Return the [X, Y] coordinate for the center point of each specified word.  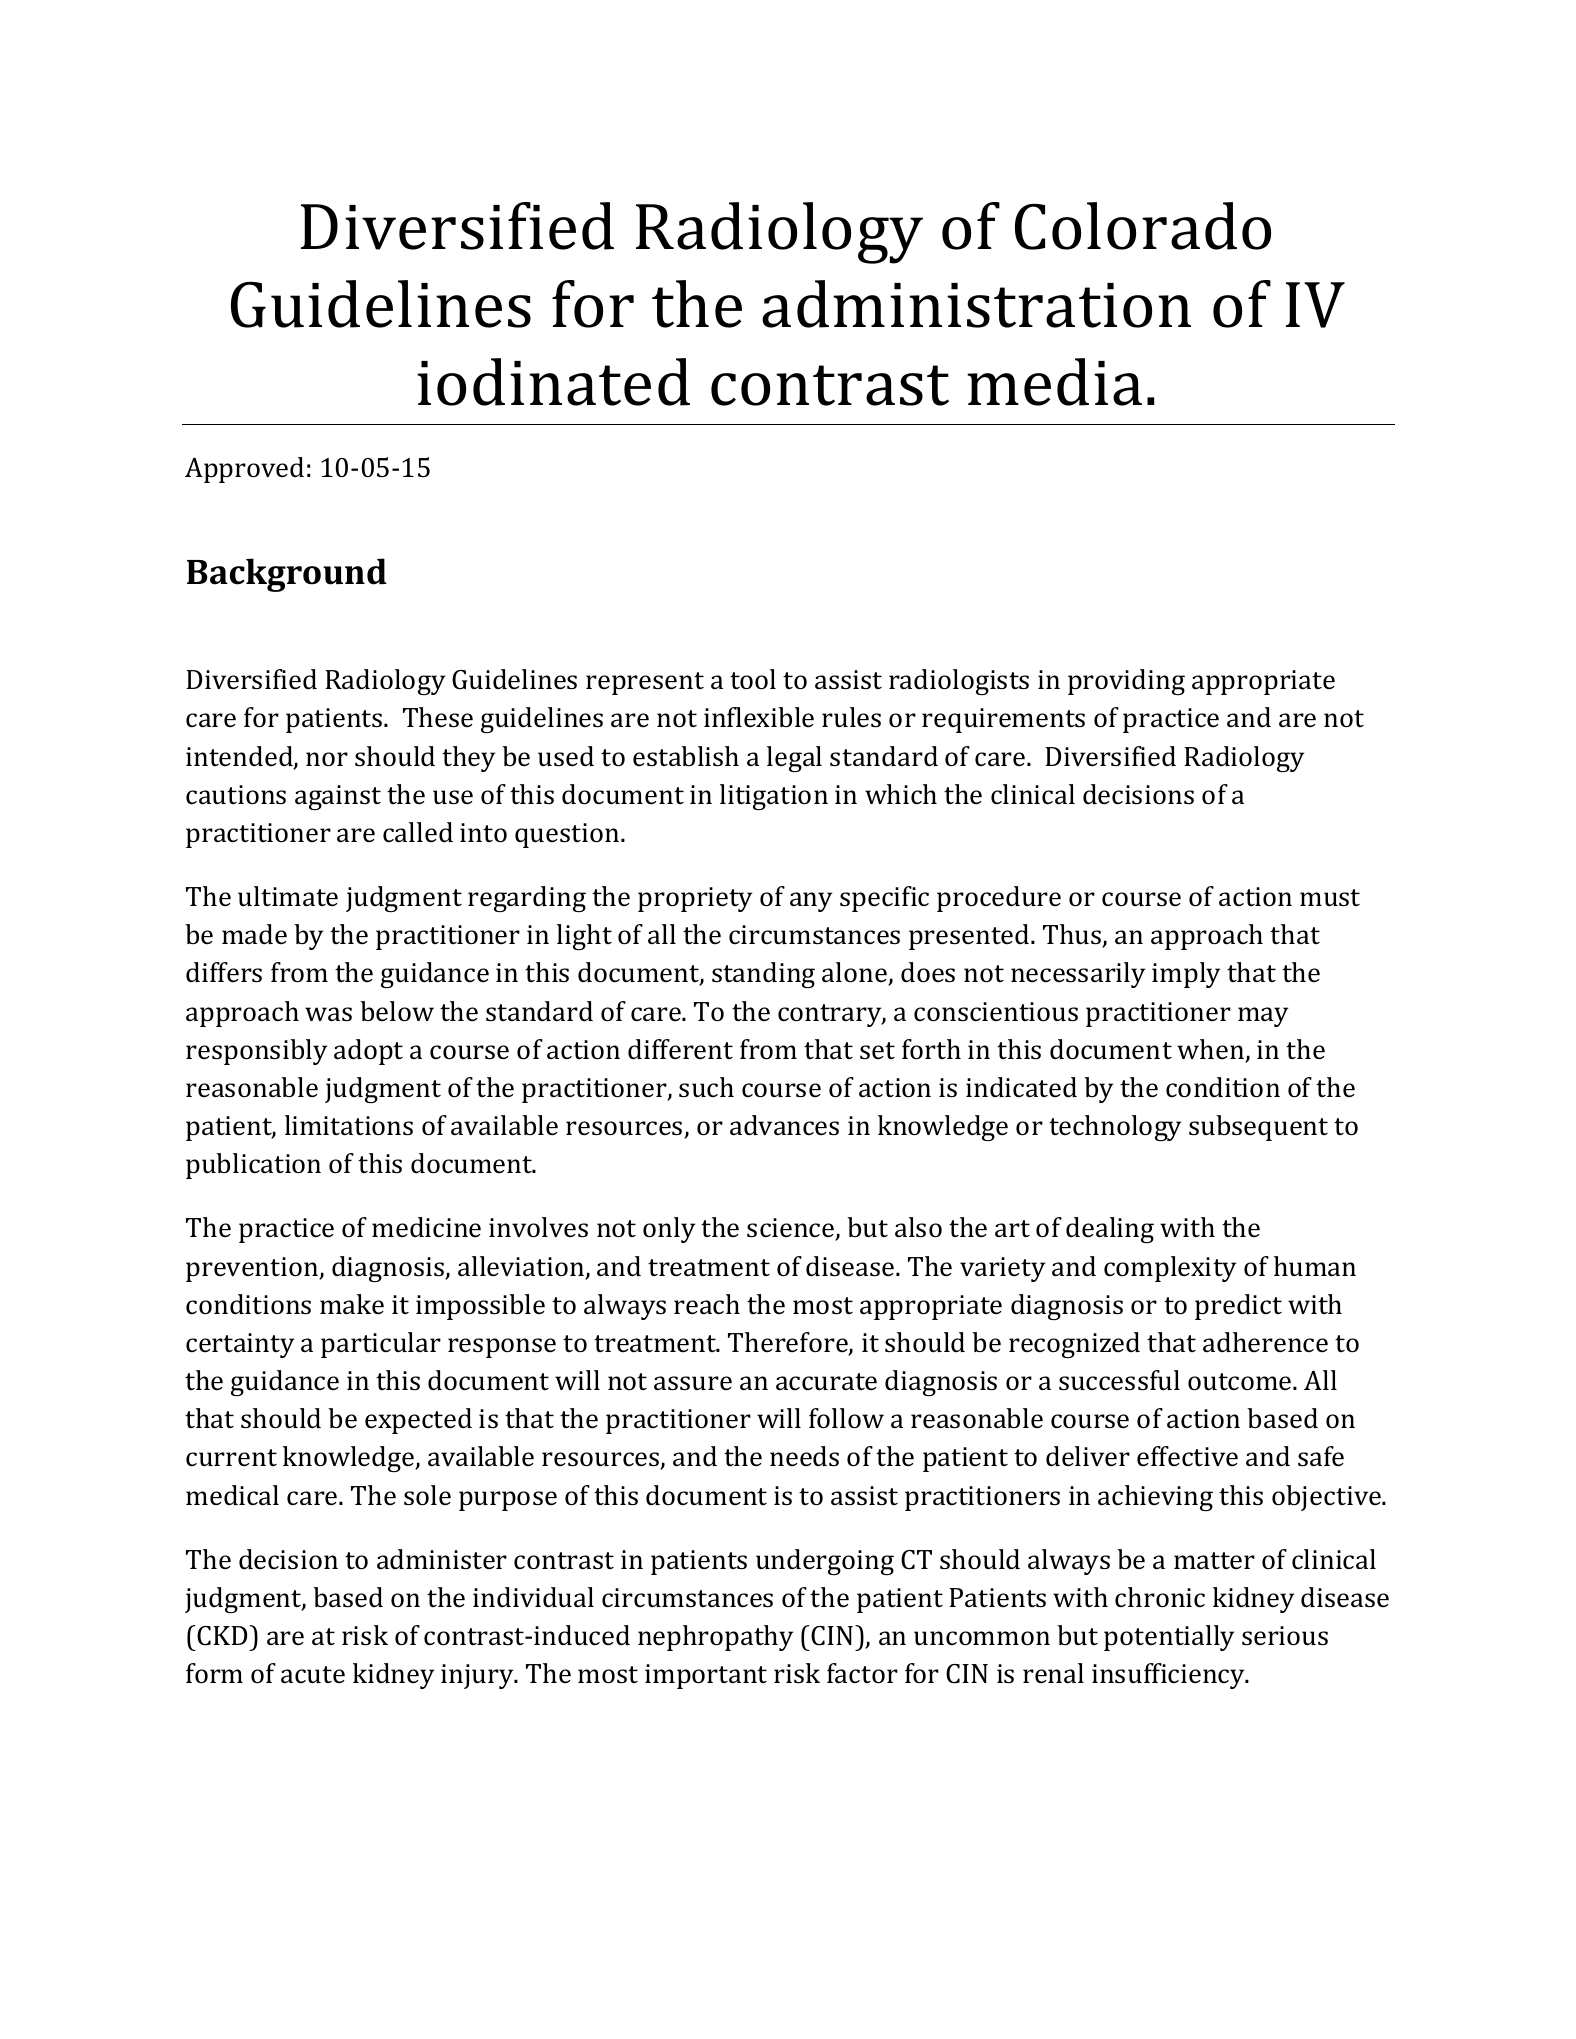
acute [313, 1675]
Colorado [1143, 226]
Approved [244, 470]
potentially [1169, 1638]
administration [976, 304]
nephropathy [715, 1638]
